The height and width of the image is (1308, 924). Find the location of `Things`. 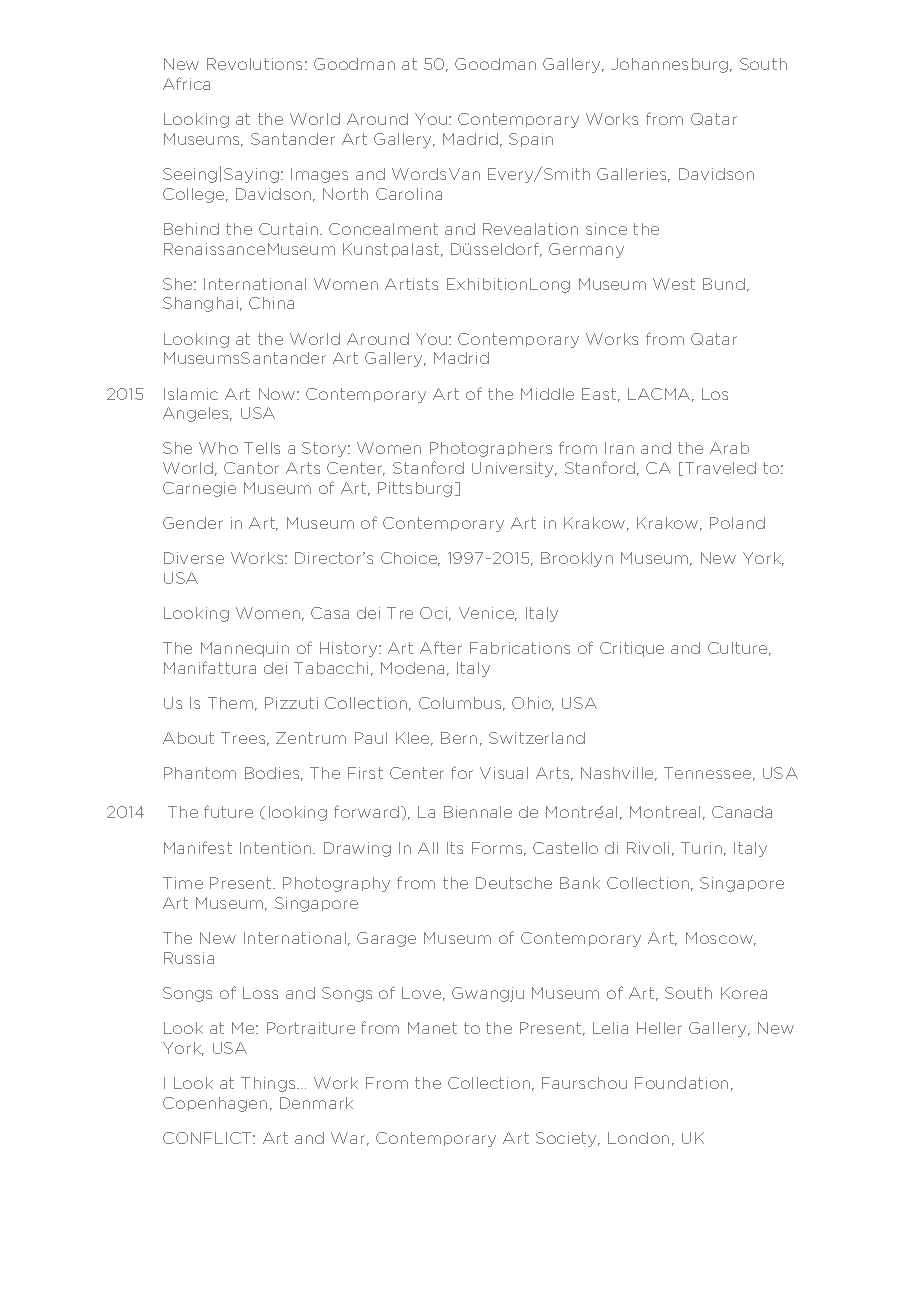

Things is located at coordinates (269, 1084).
